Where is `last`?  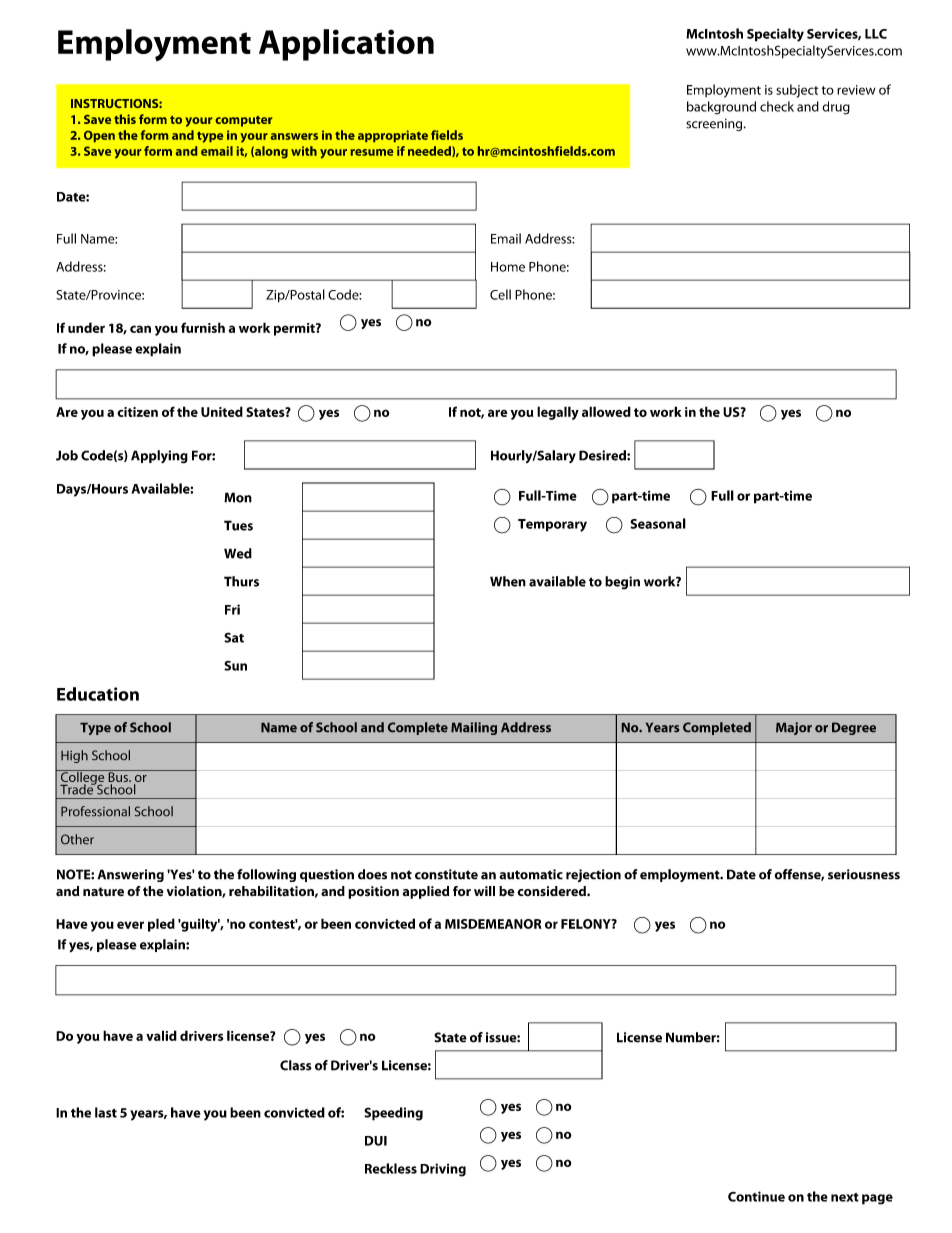
last is located at coordinates (106, 1112).
